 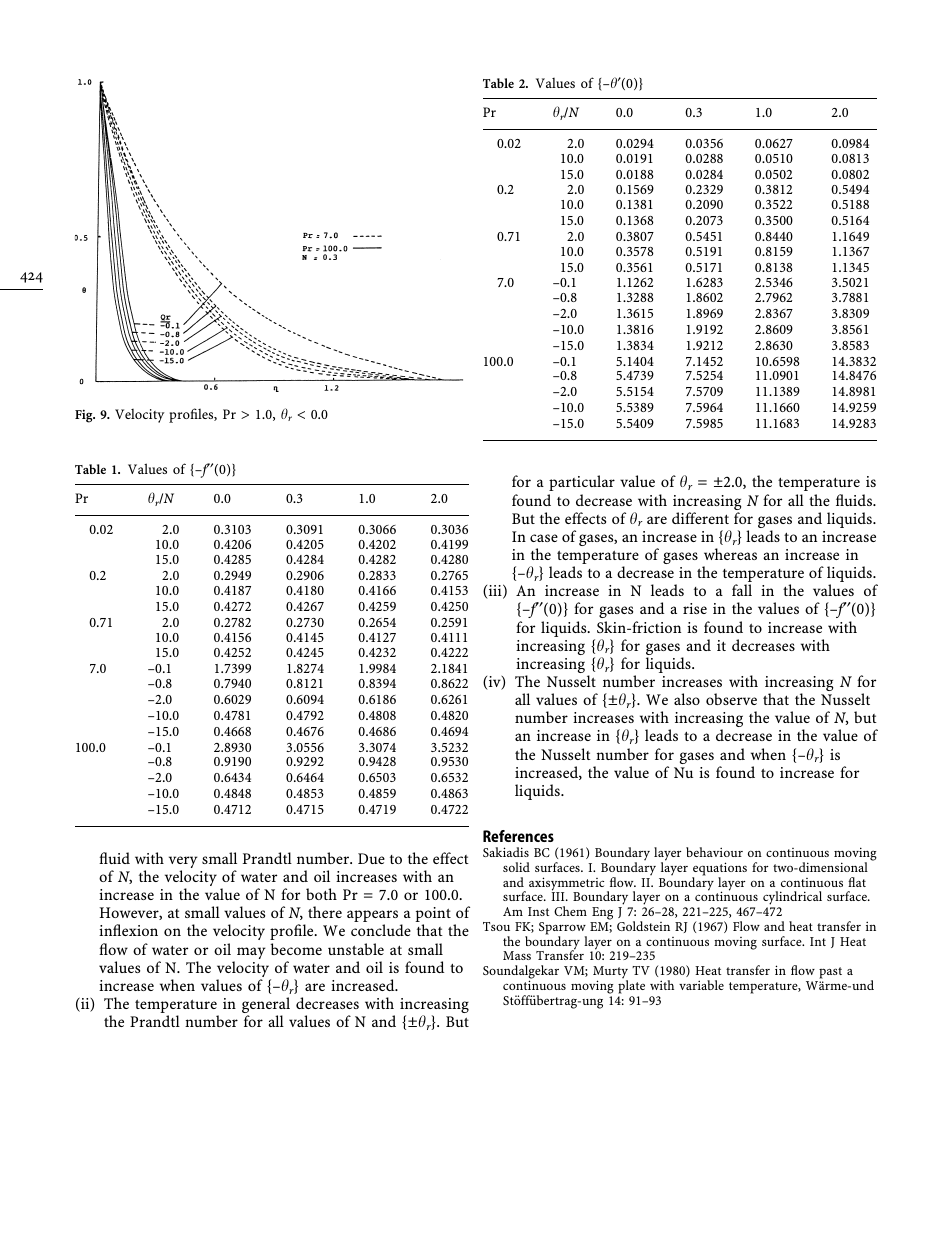 What do you see at coordinates (544, 538) in the page?
I see `case` at bounding box center [544, 538].
